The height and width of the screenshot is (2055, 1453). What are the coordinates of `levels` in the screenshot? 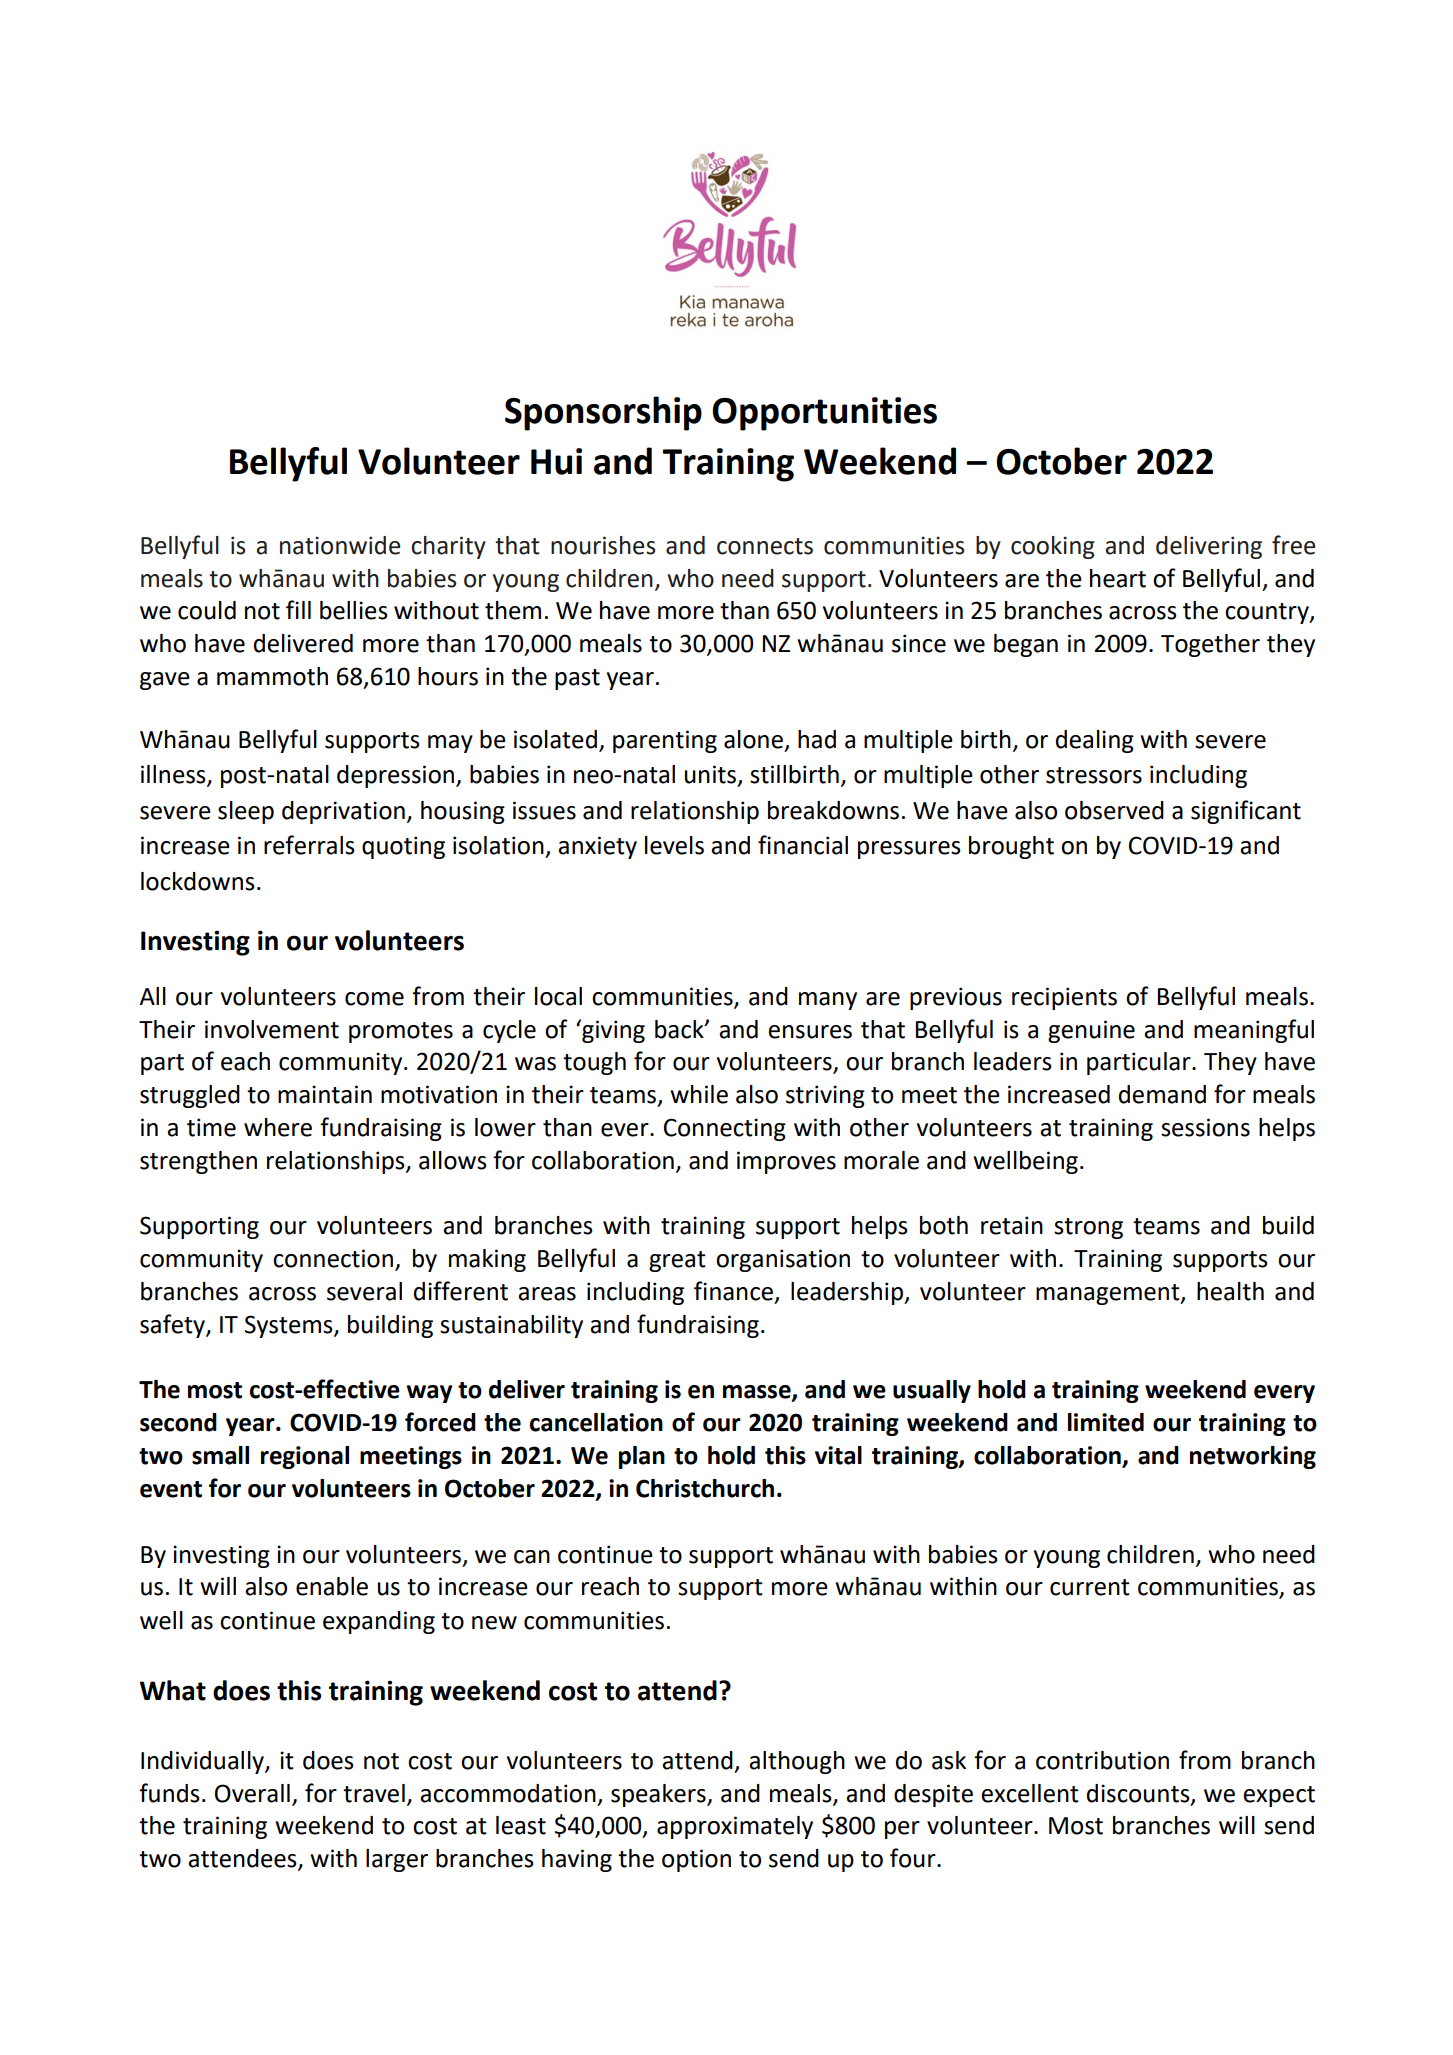 It's located at (674, 845).
